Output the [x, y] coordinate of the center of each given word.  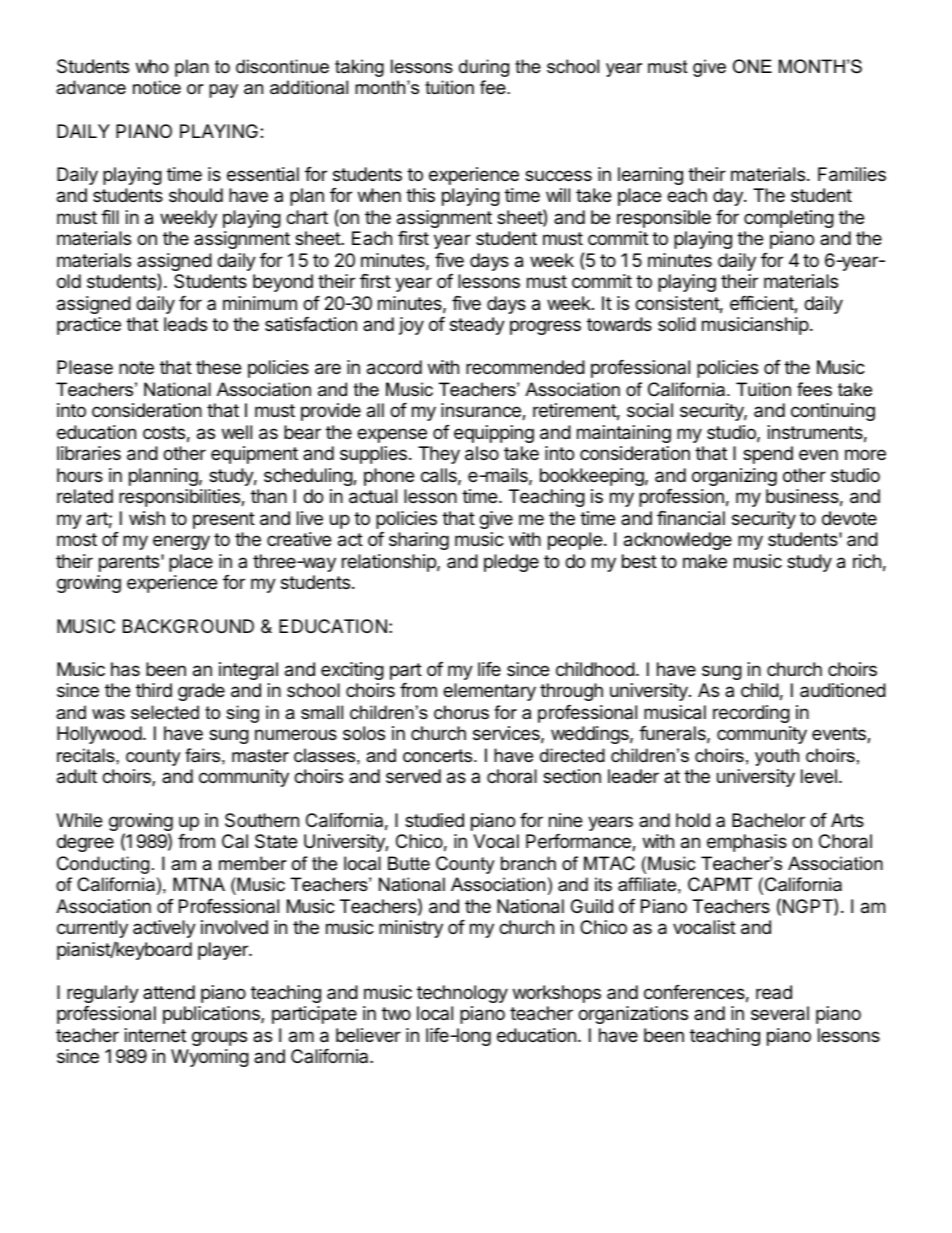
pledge [511, 563]
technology [462, 994]
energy [181, 542]
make [705, 561]
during [484, 68]
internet [155, 1035]
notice [157, 87]
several [780, 1013]
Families [852, 174]
